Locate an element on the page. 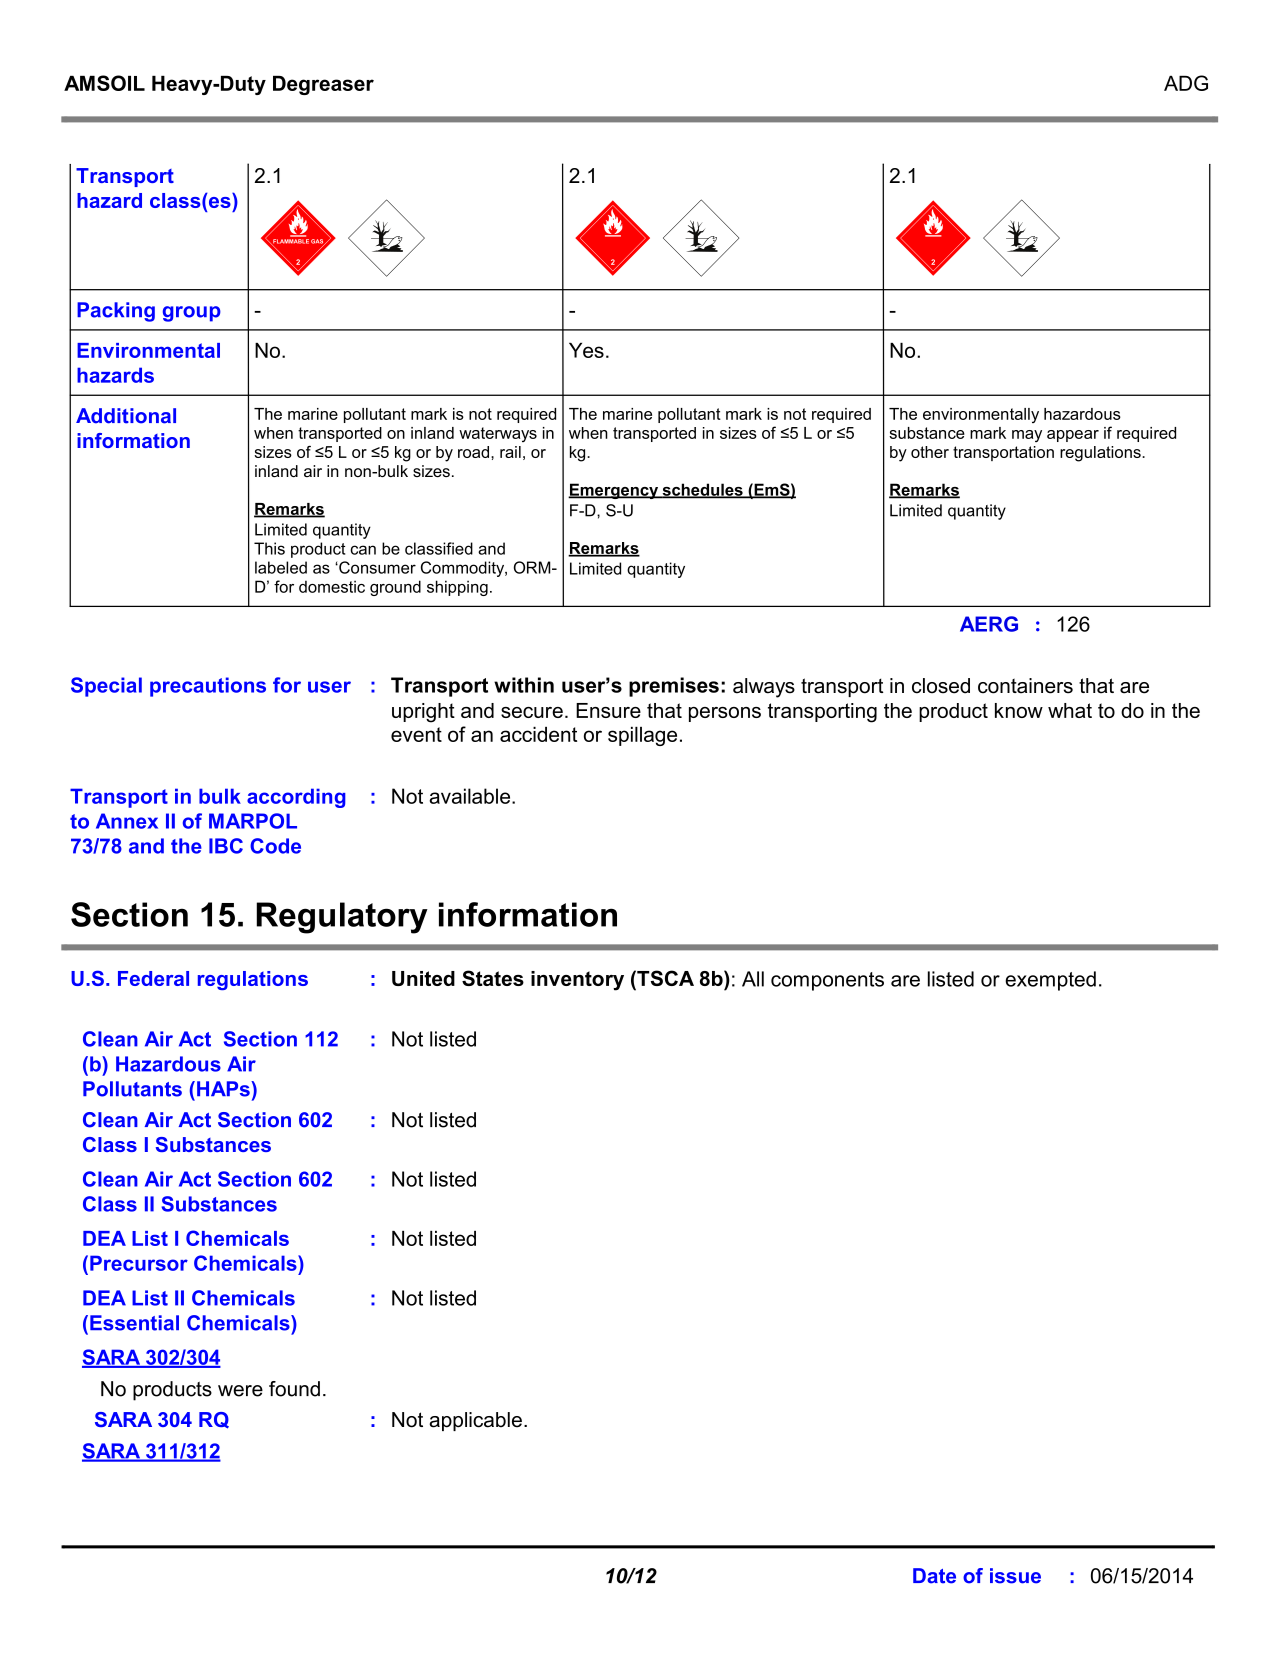 The image size is (1281, 1658). ADG is located at coordinates (1186, 83).
